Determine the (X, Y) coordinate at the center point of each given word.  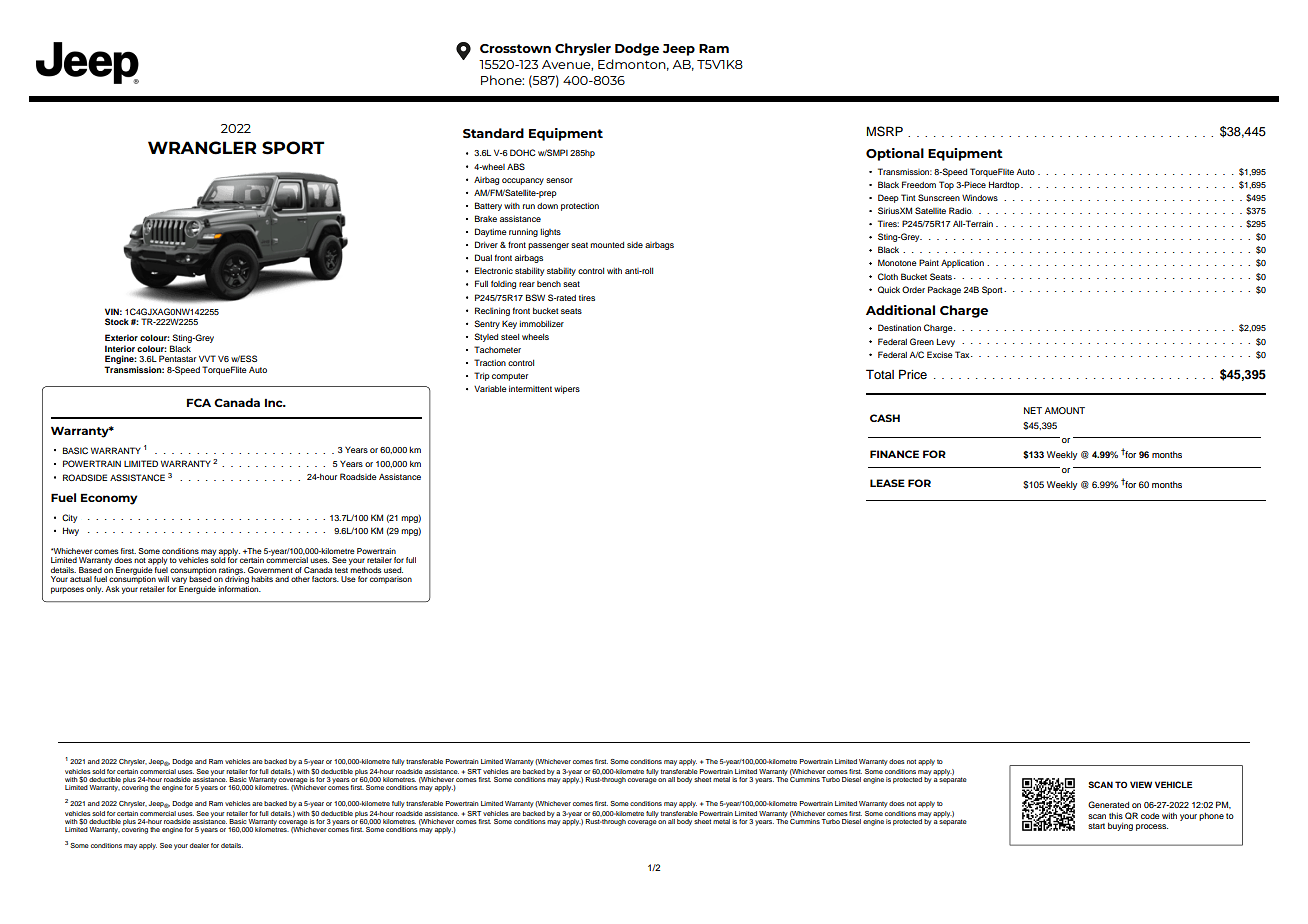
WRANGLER (202, 148)
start (1096, 826)
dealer (199, 845)
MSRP (885, 131)
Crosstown (515, 48)
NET (1033, 410)
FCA (199, 402)
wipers (567, 390)
